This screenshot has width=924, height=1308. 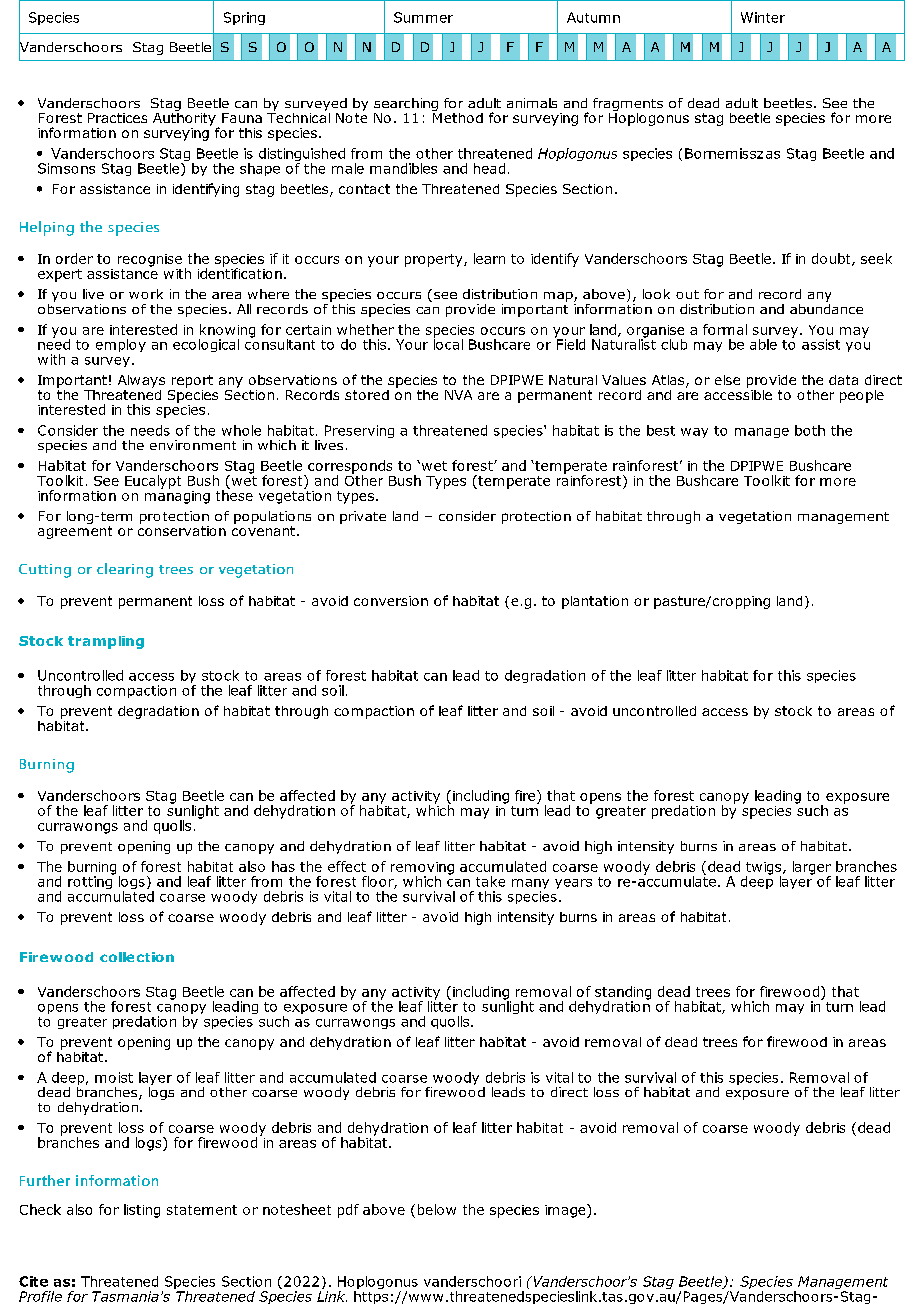 What do you see at coordinates (106, 642) in the screenshot?
I see `trampling` at bounding box center [106, 642].
